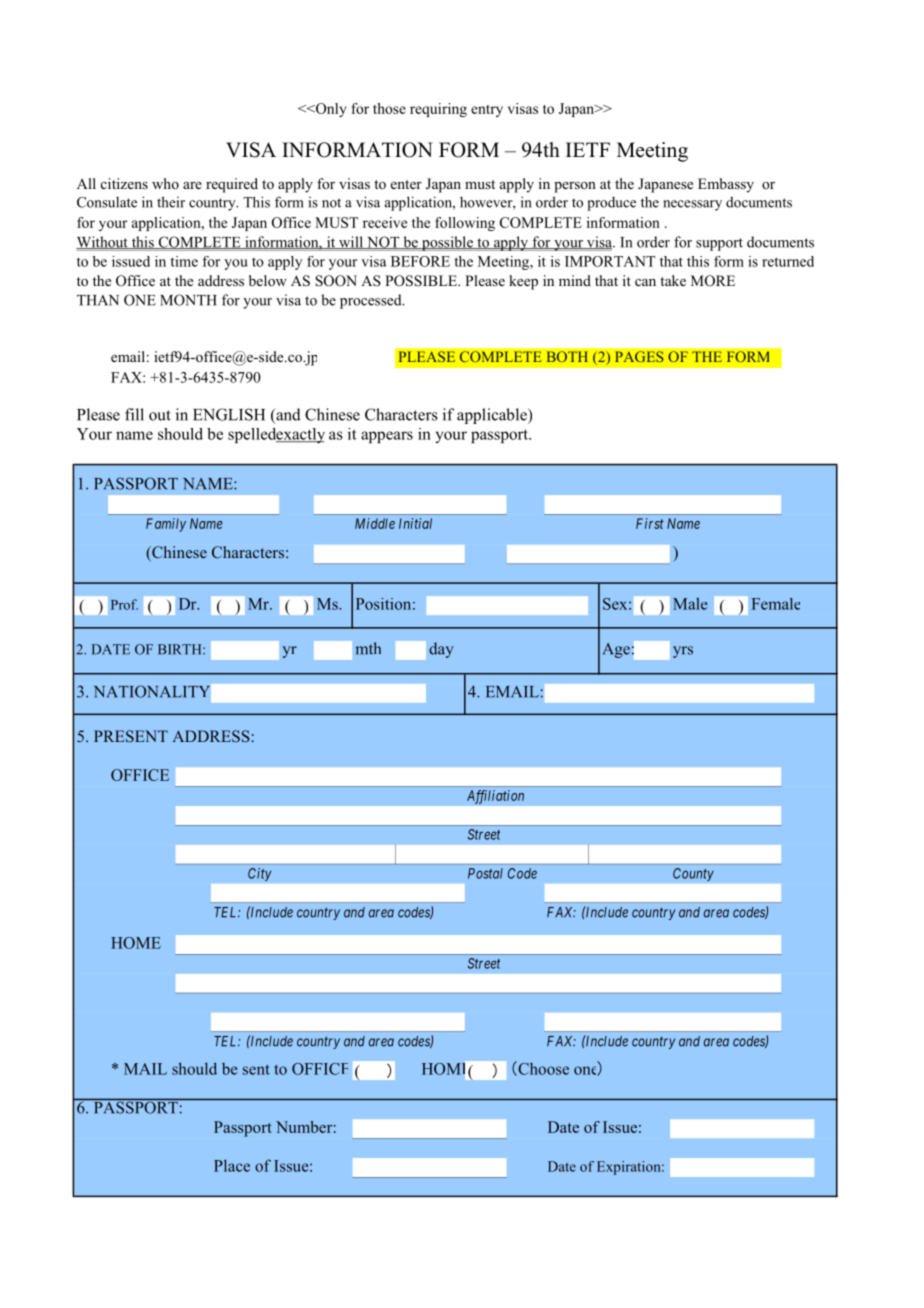 The height and width of the screenshot is (1308, 924). What do you see at coordinates (260, 874) in the screenshot?
I see `City` at bounding box center [260, 874].
